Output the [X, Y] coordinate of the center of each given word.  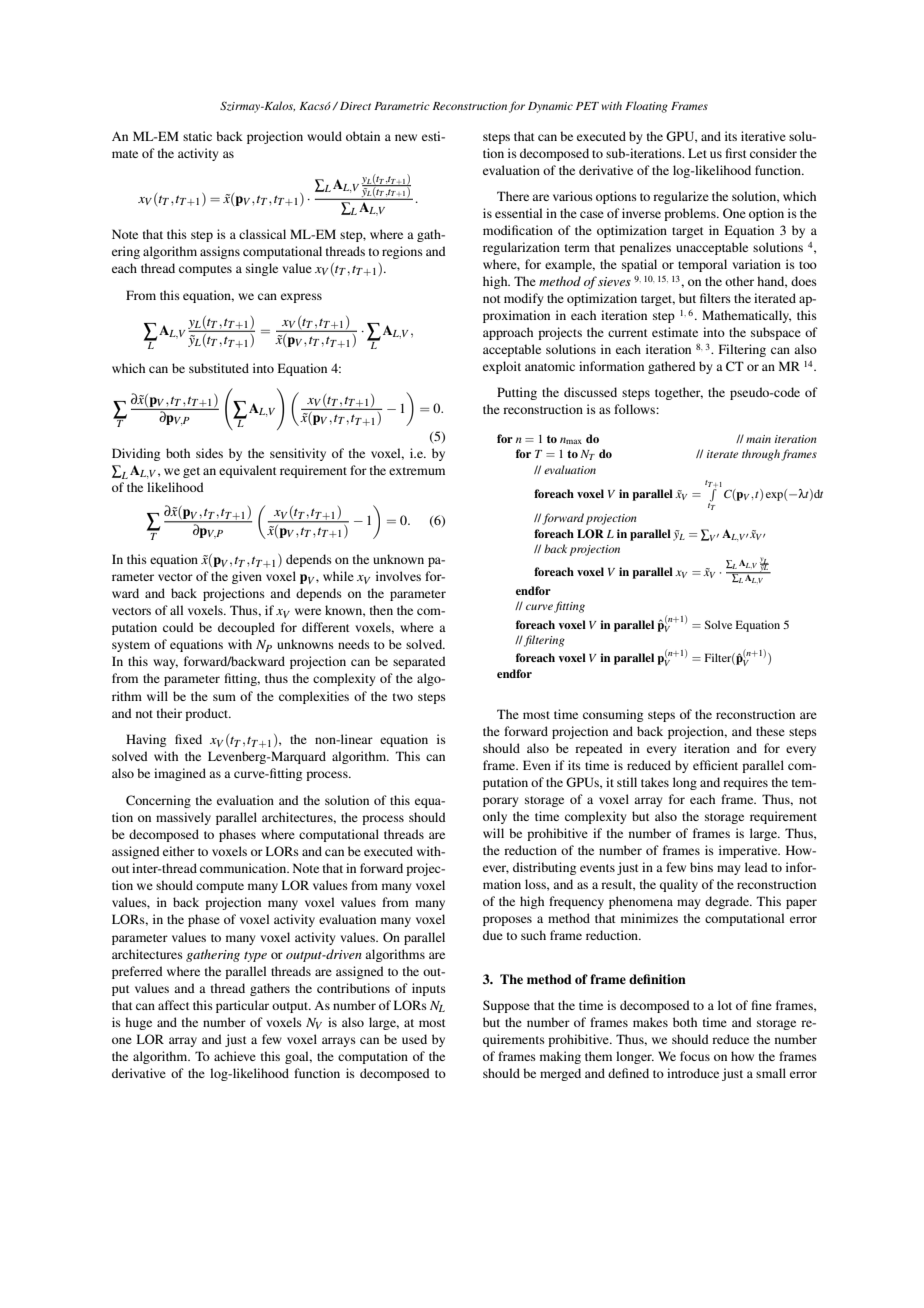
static [197, 136]
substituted [219, 368]
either [179, 851]
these [770, 731]
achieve [235, 1056]
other [739, 281]
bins [701, 867]
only [495, 817]
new [406, 137]
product [208, 714]
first [736, 153]
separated [419, 662]
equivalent [248, 471]
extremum [417, 471]
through [761, 455]
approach [508, 333]
